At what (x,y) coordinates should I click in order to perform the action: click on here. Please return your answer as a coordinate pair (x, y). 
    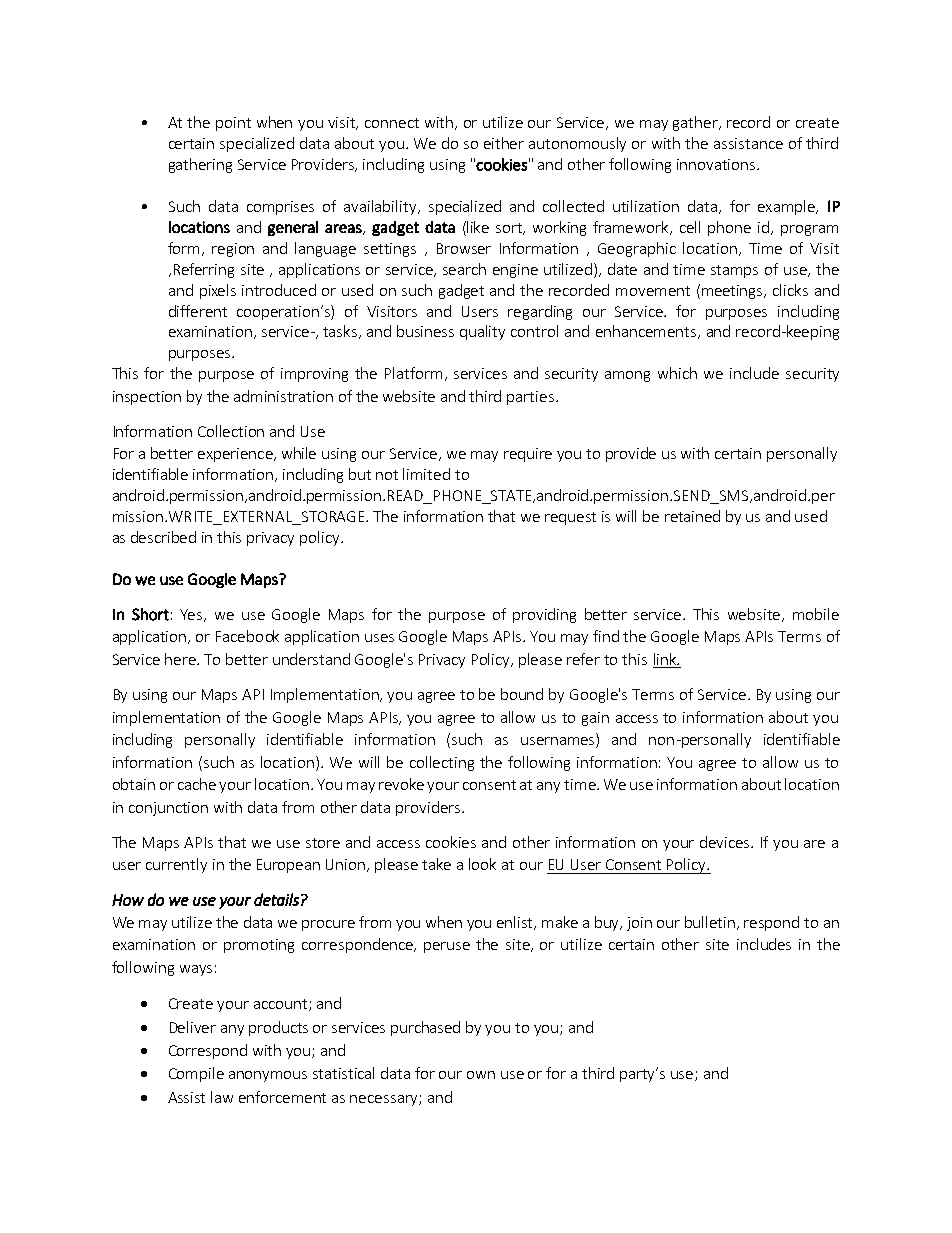
    Looking at the image, I should click on (181, 659).
